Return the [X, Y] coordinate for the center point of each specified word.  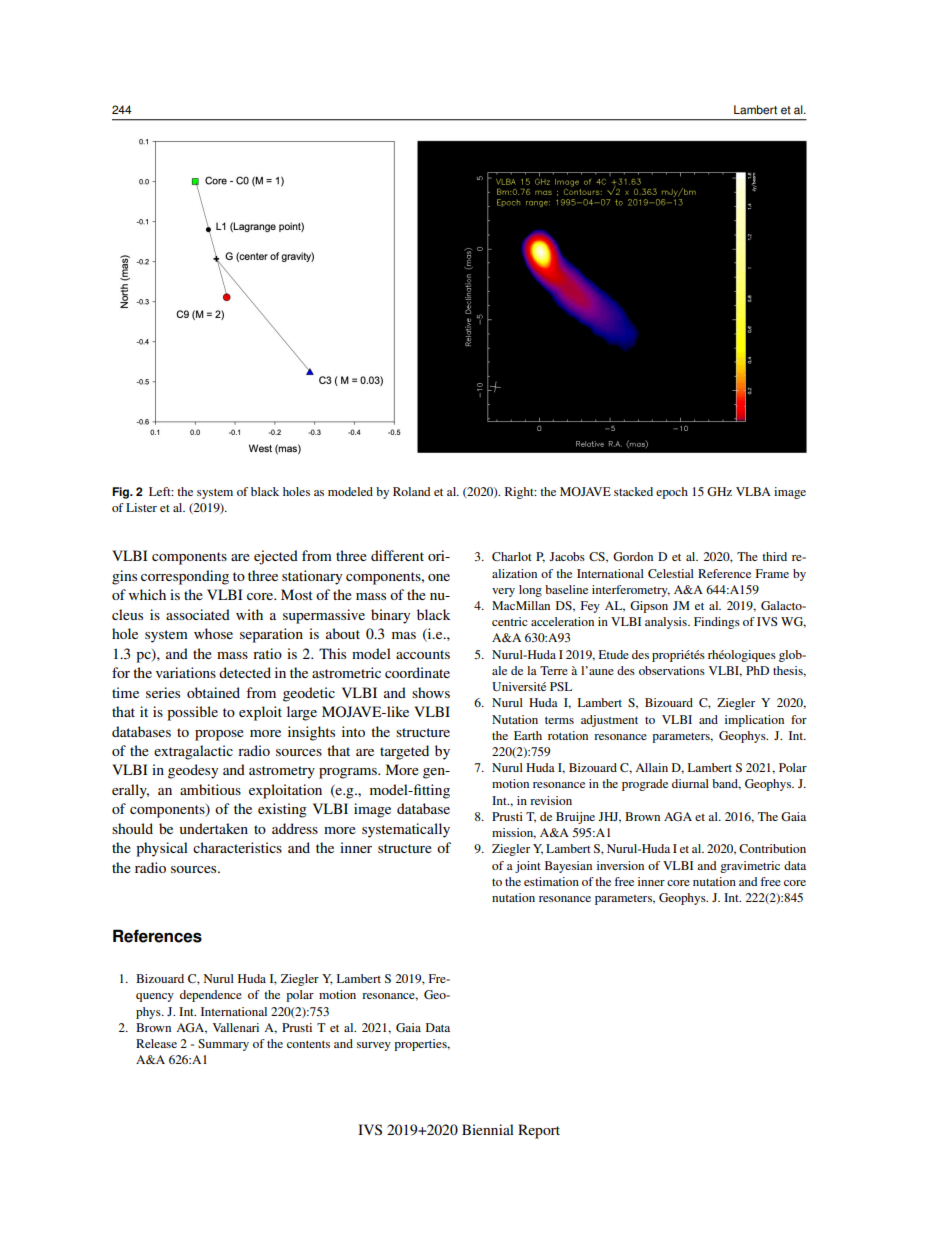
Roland [411, 491]
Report [539, 1131]
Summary [223, 1045]
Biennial [488, 1129]
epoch [672, 493]
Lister [141, 507]
